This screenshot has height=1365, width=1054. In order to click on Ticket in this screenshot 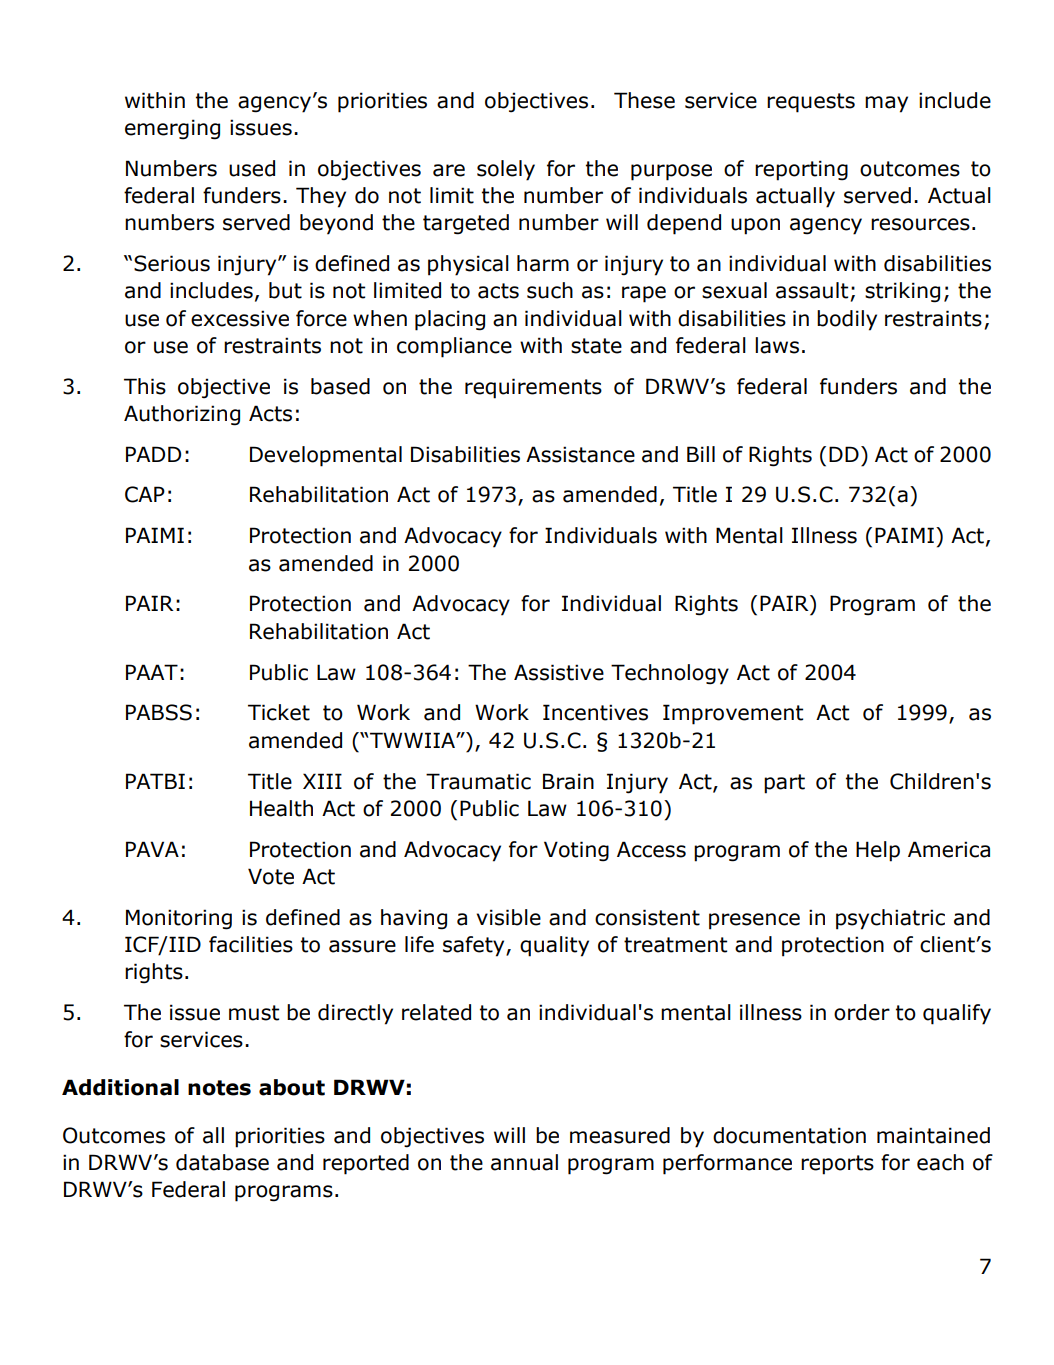, I will do `click(279, 712)`.
